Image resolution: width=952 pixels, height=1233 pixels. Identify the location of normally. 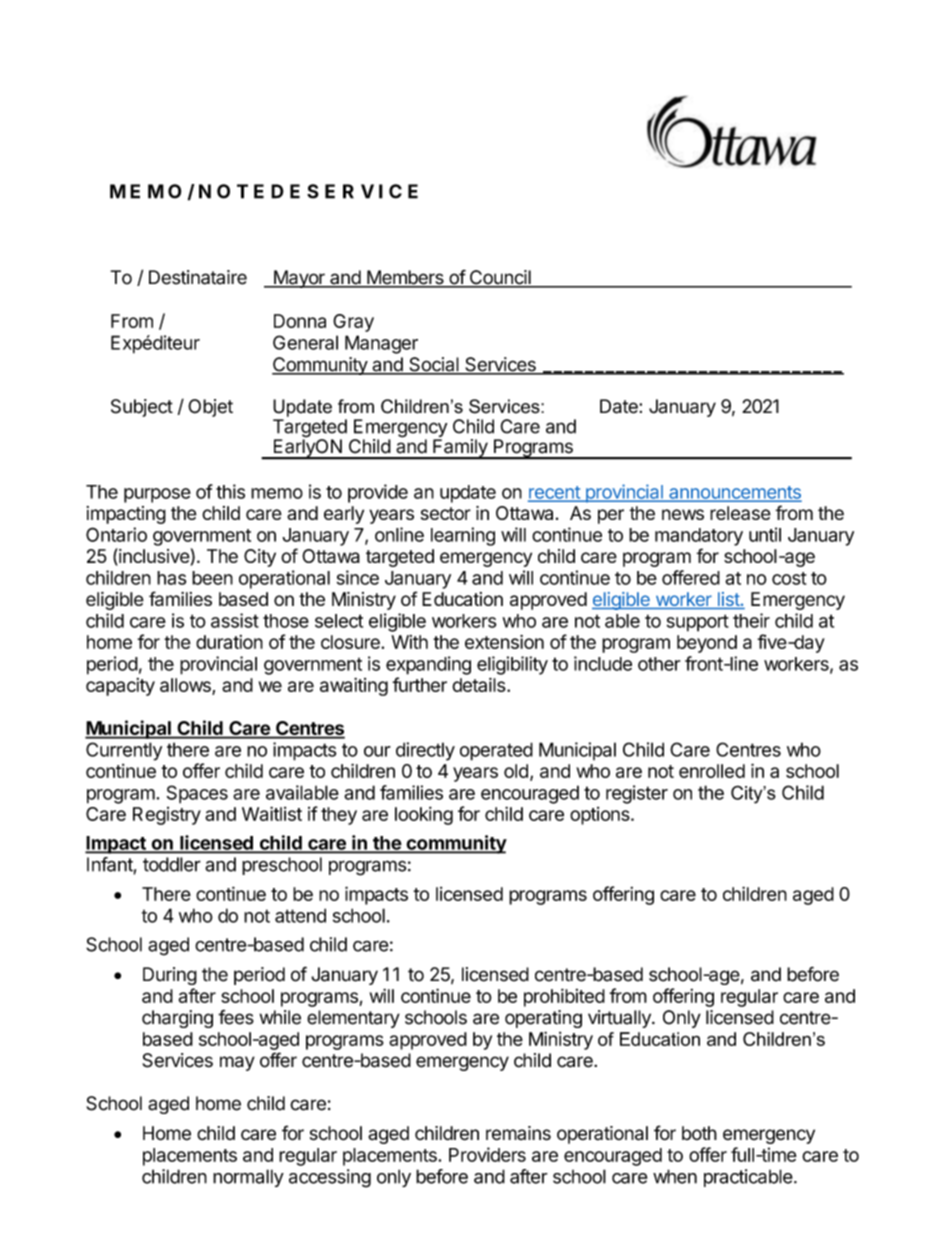
(248, 1178).
